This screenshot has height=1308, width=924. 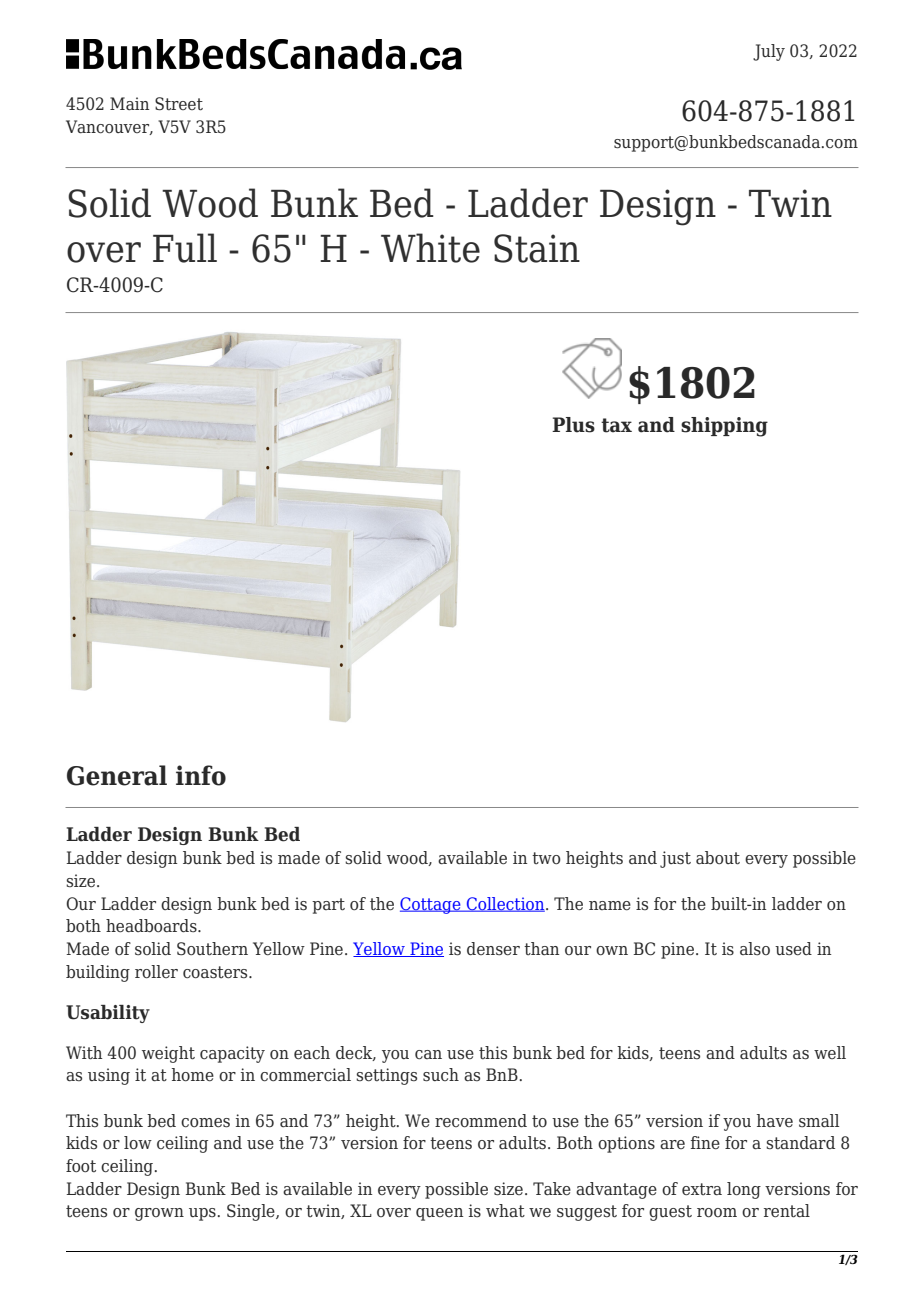 I want to click on grown, so click(x=159, y=1214).
